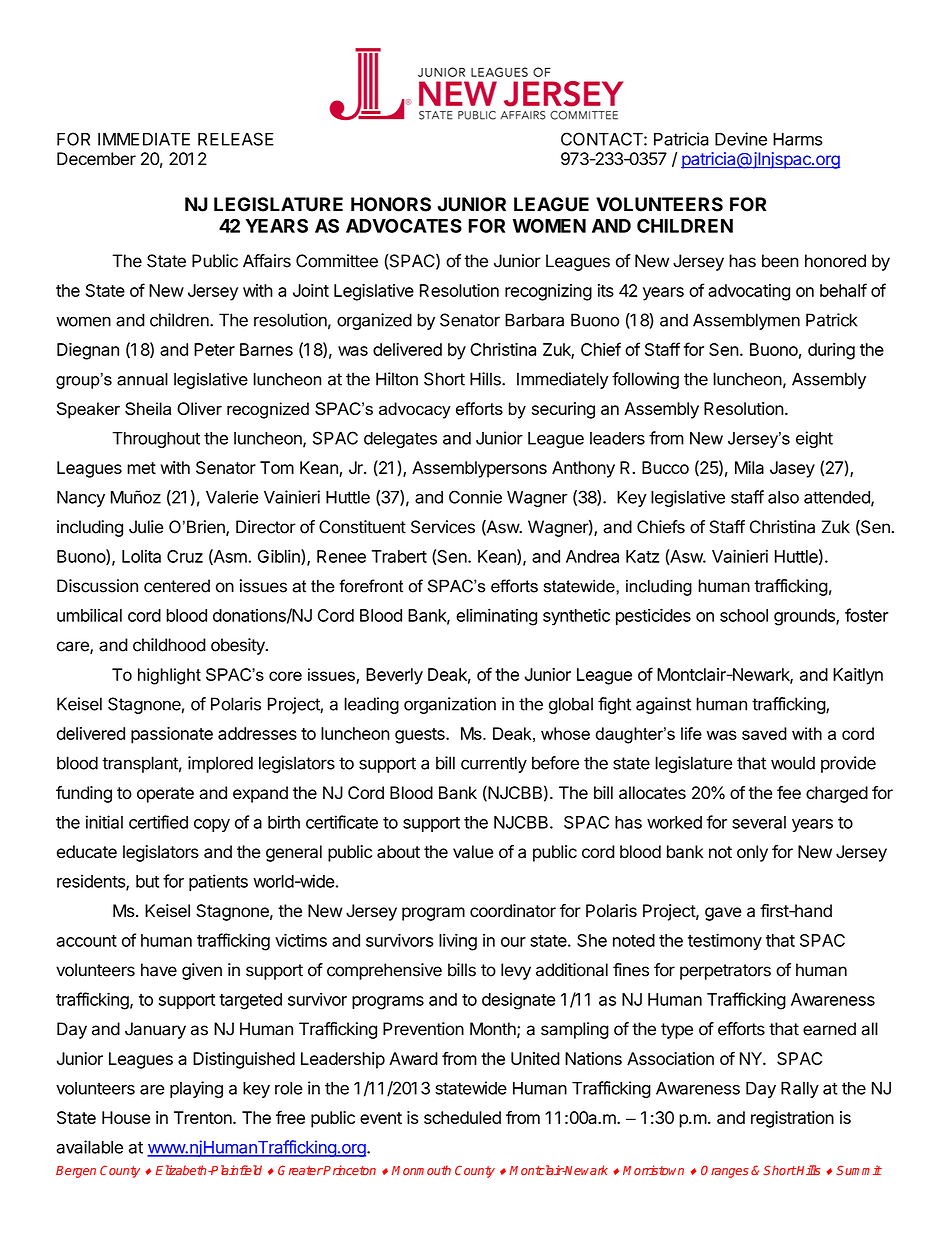 The height and width of the screenshot is (1233, 952). Describe the element at coordinates (158, 822) in the screenshot. I see `certified` at that location.
